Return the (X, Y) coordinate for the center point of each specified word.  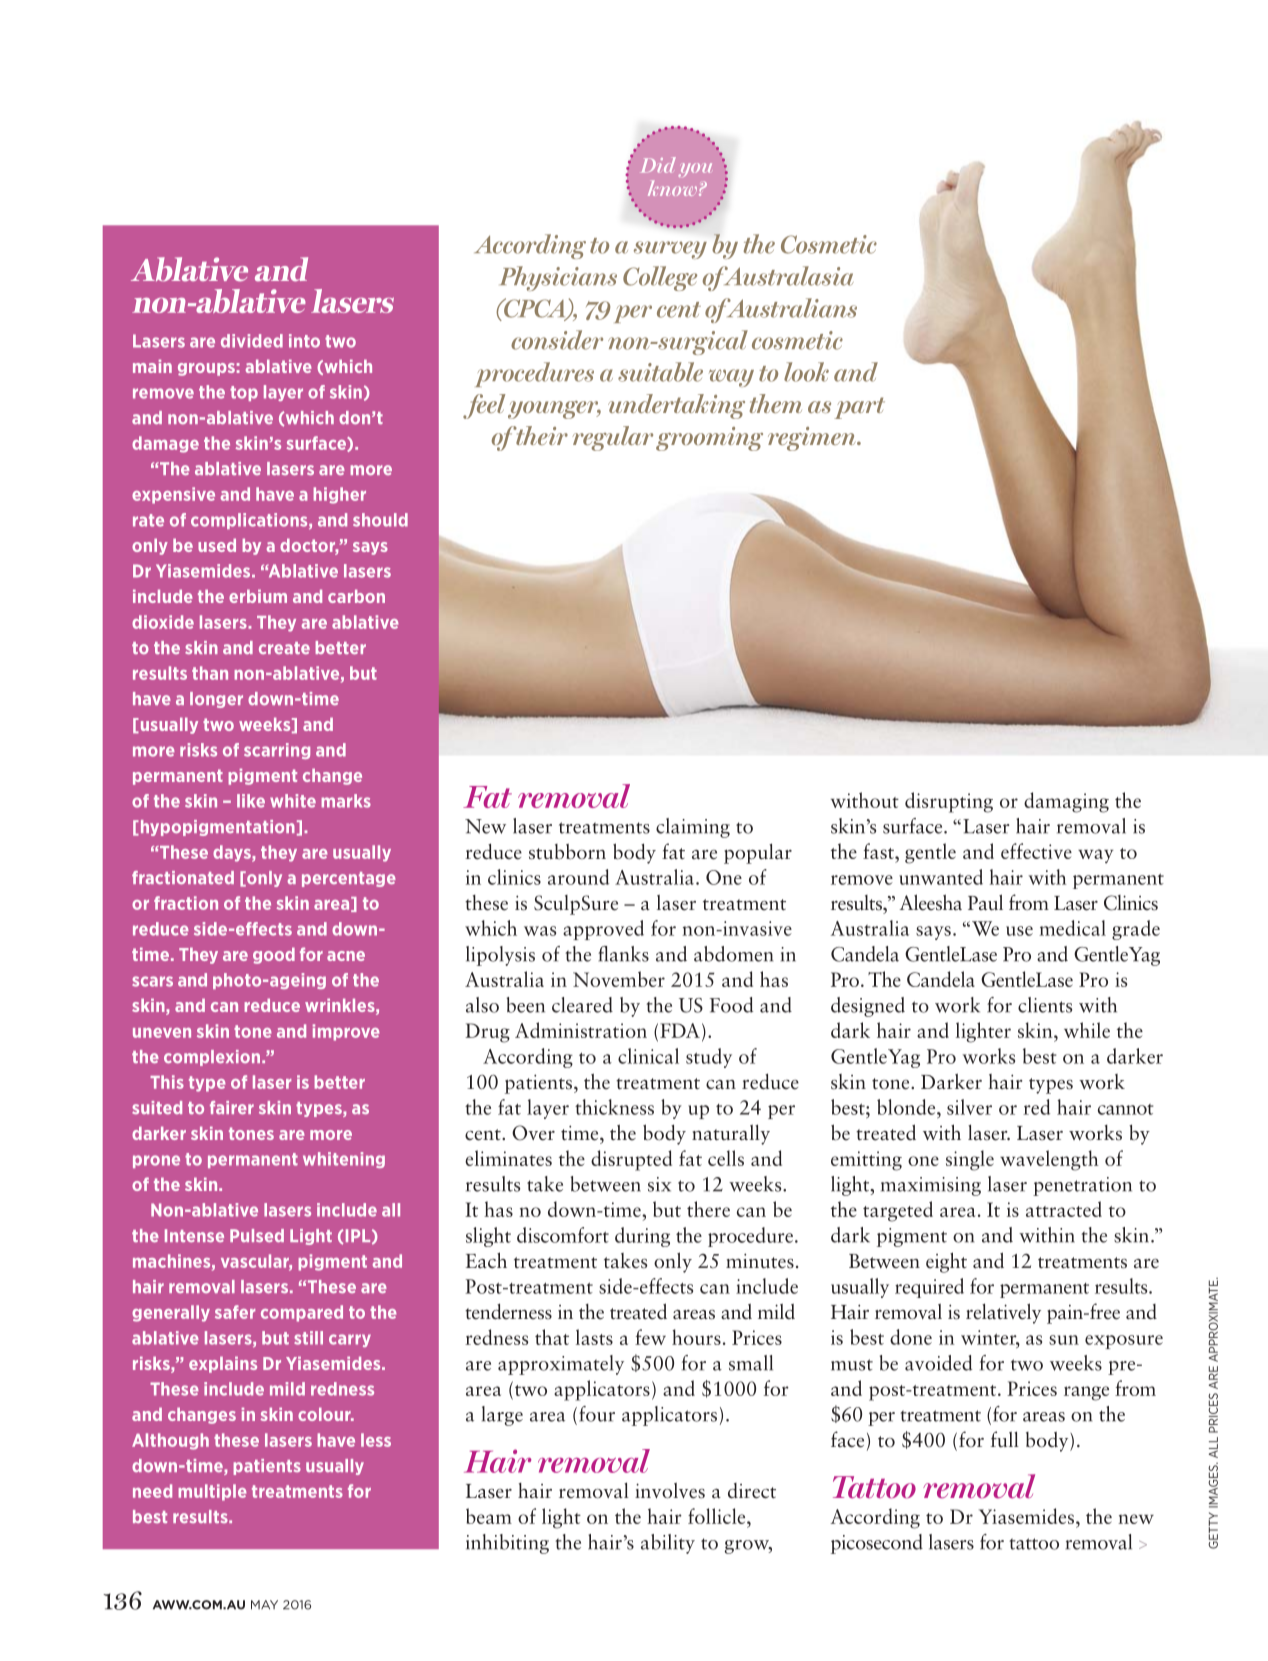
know (672, 188)
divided (252, 341)
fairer (232, 1107)
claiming (693, 828)
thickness (614, 1107)
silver (969, 1107)
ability (668, 1544)
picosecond (877, 1544)
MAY (264, 1605)
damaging (1066, 802)
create (284, 648)
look (806, 372)
